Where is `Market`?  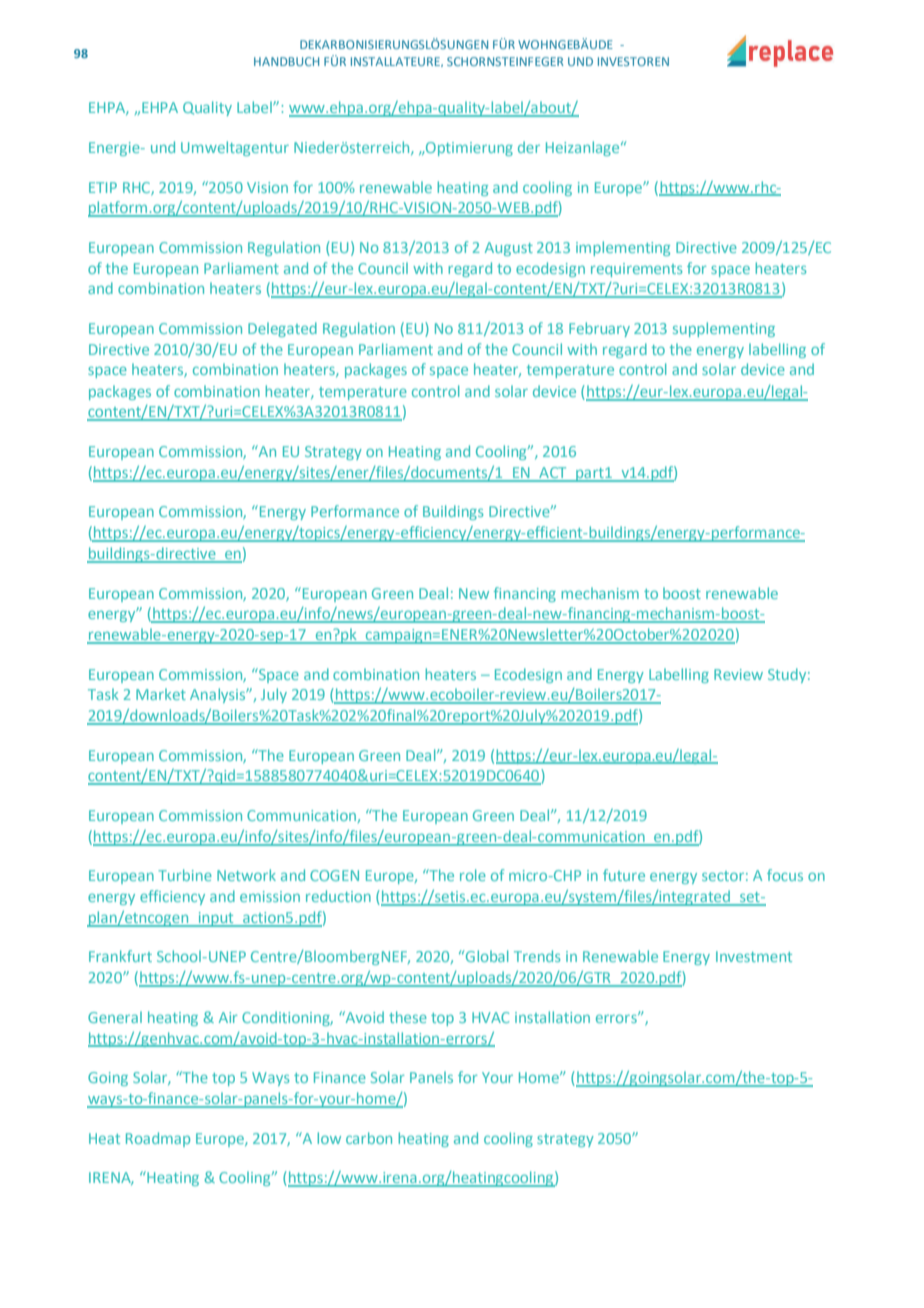 Market is located at coordinates (161, 694).
